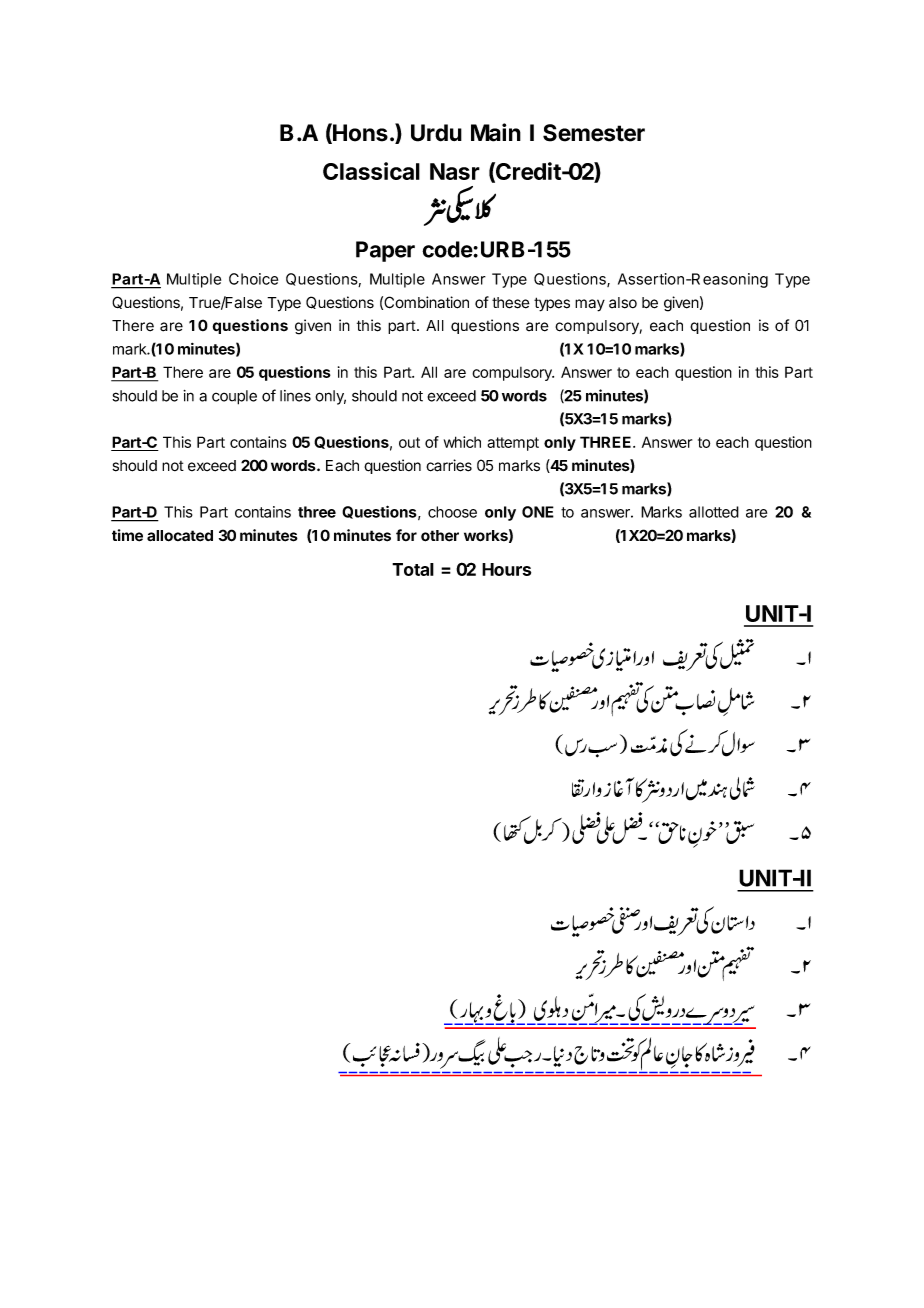 Image resolution: width=924 pixels, height=1308 pixels. Describe the element at coordinates (409, 442) in the screenshot. I see `out` at that location.
